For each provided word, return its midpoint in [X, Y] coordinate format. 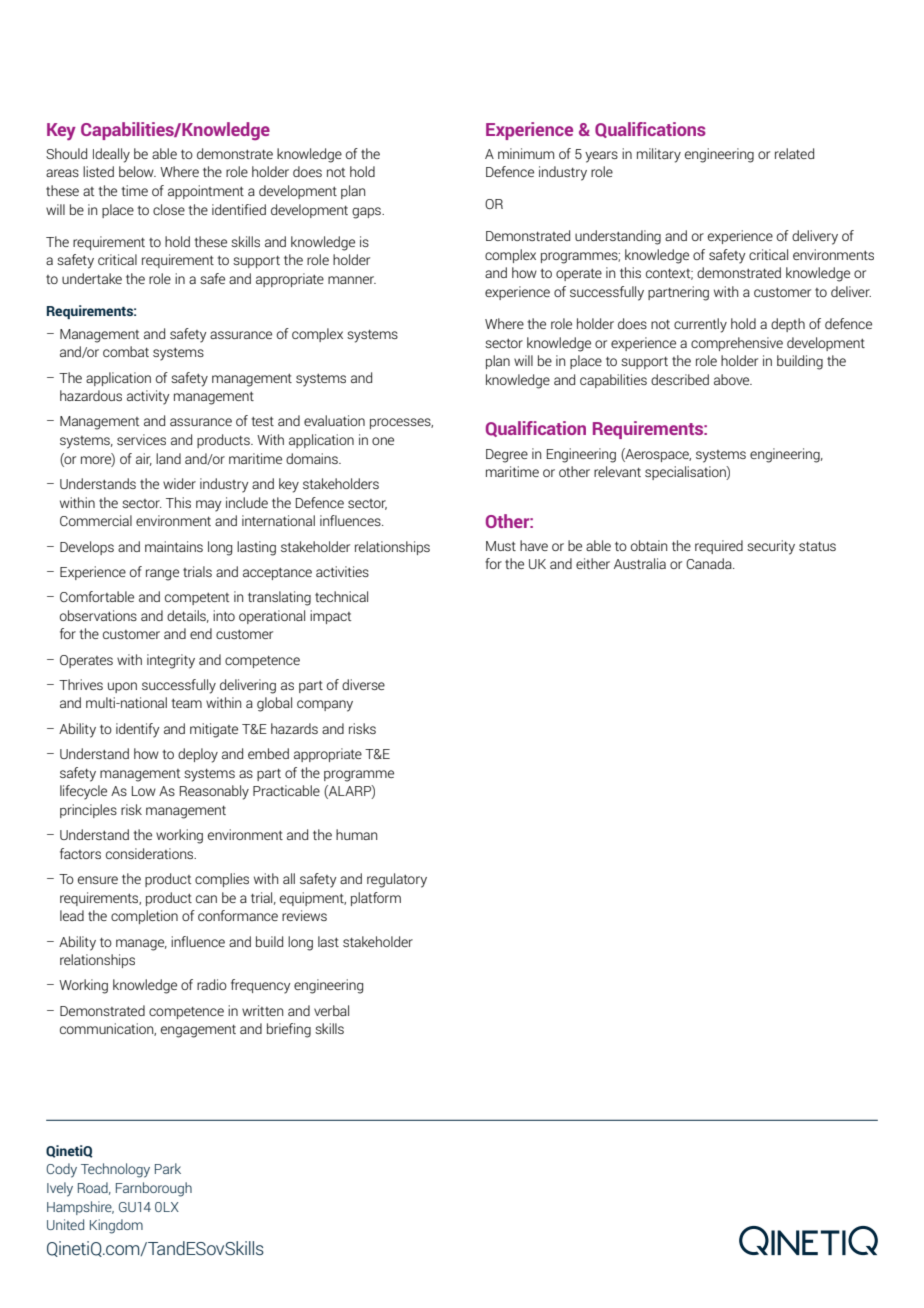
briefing [289, 1030]
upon [122, 687]
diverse [363, 684]
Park [168, 1168]
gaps [367, 213]
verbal [331, 1010]
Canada [710, 563]
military [659, 155]
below [137, 171]
